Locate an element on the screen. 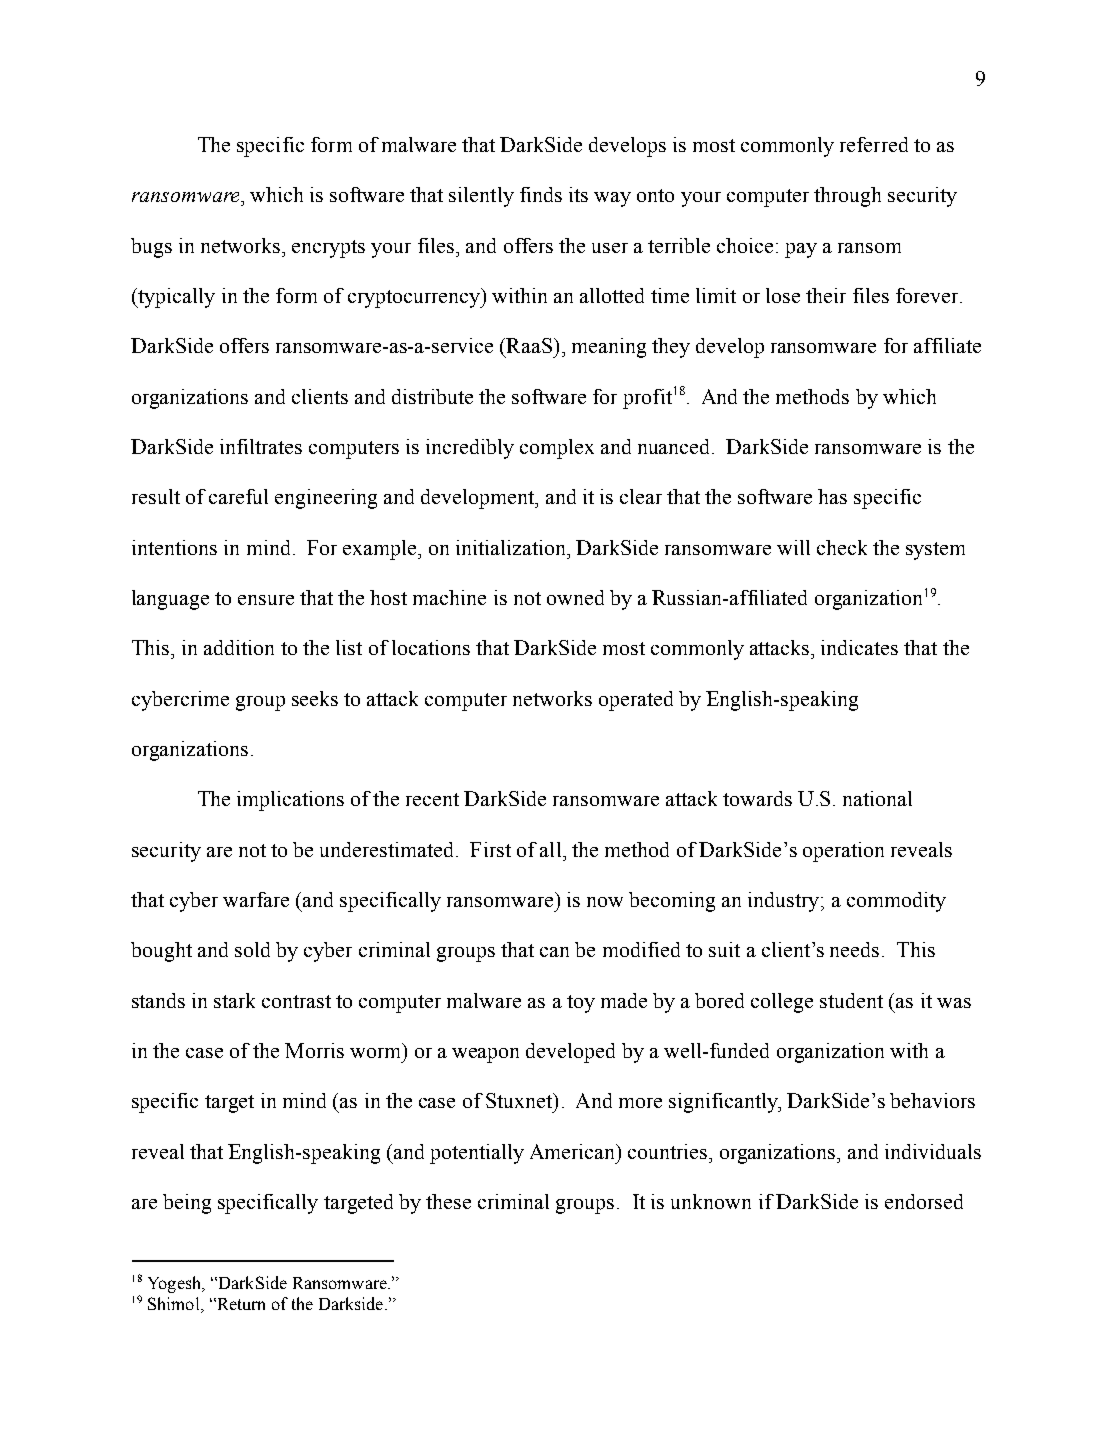  toy is located at coordinates (581, 1004).
